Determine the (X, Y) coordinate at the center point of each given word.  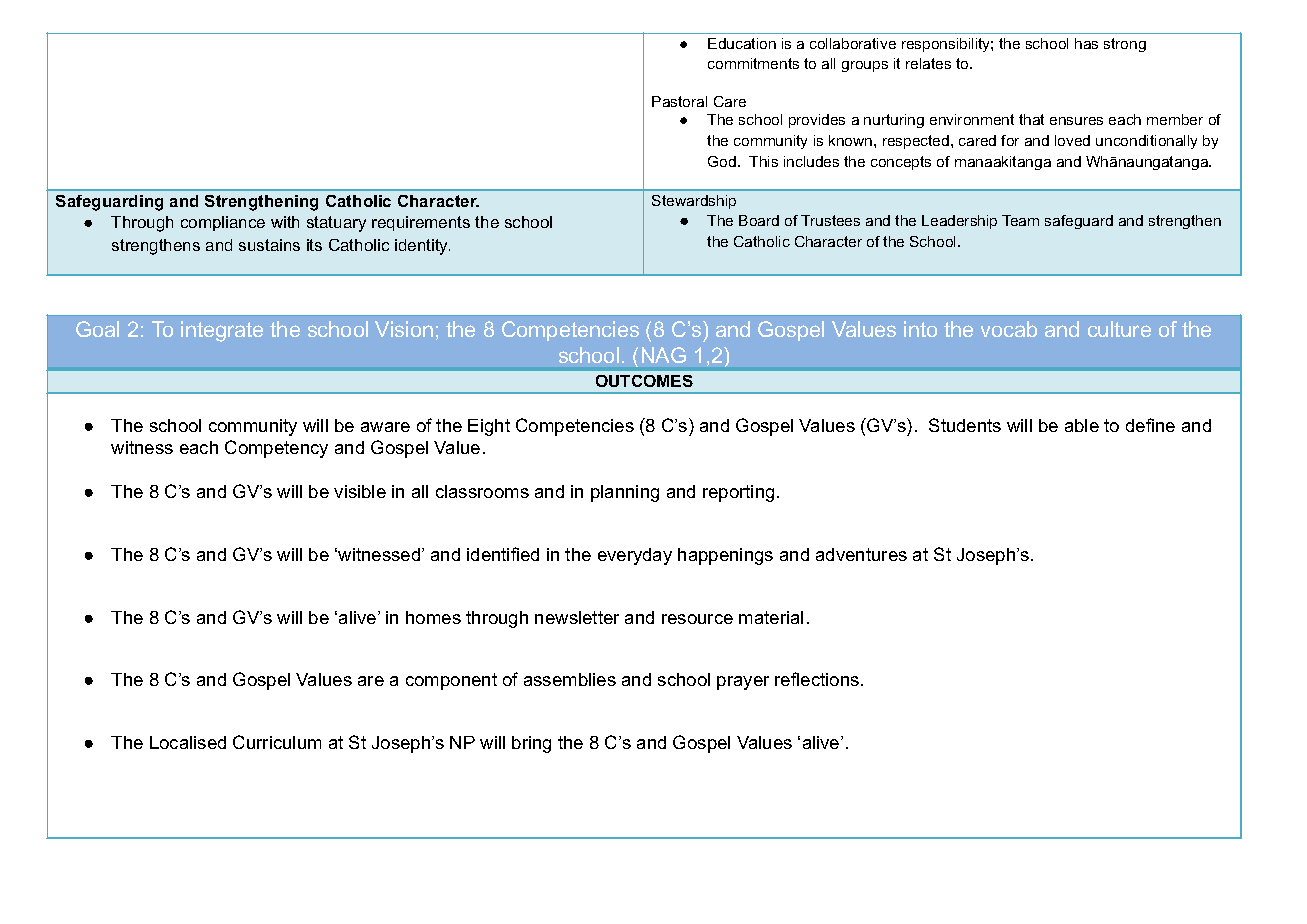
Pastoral (679, 101)
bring (531, 744)
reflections (817, 679)
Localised (188, 742)
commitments (753, 63)
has (1086, 43)
